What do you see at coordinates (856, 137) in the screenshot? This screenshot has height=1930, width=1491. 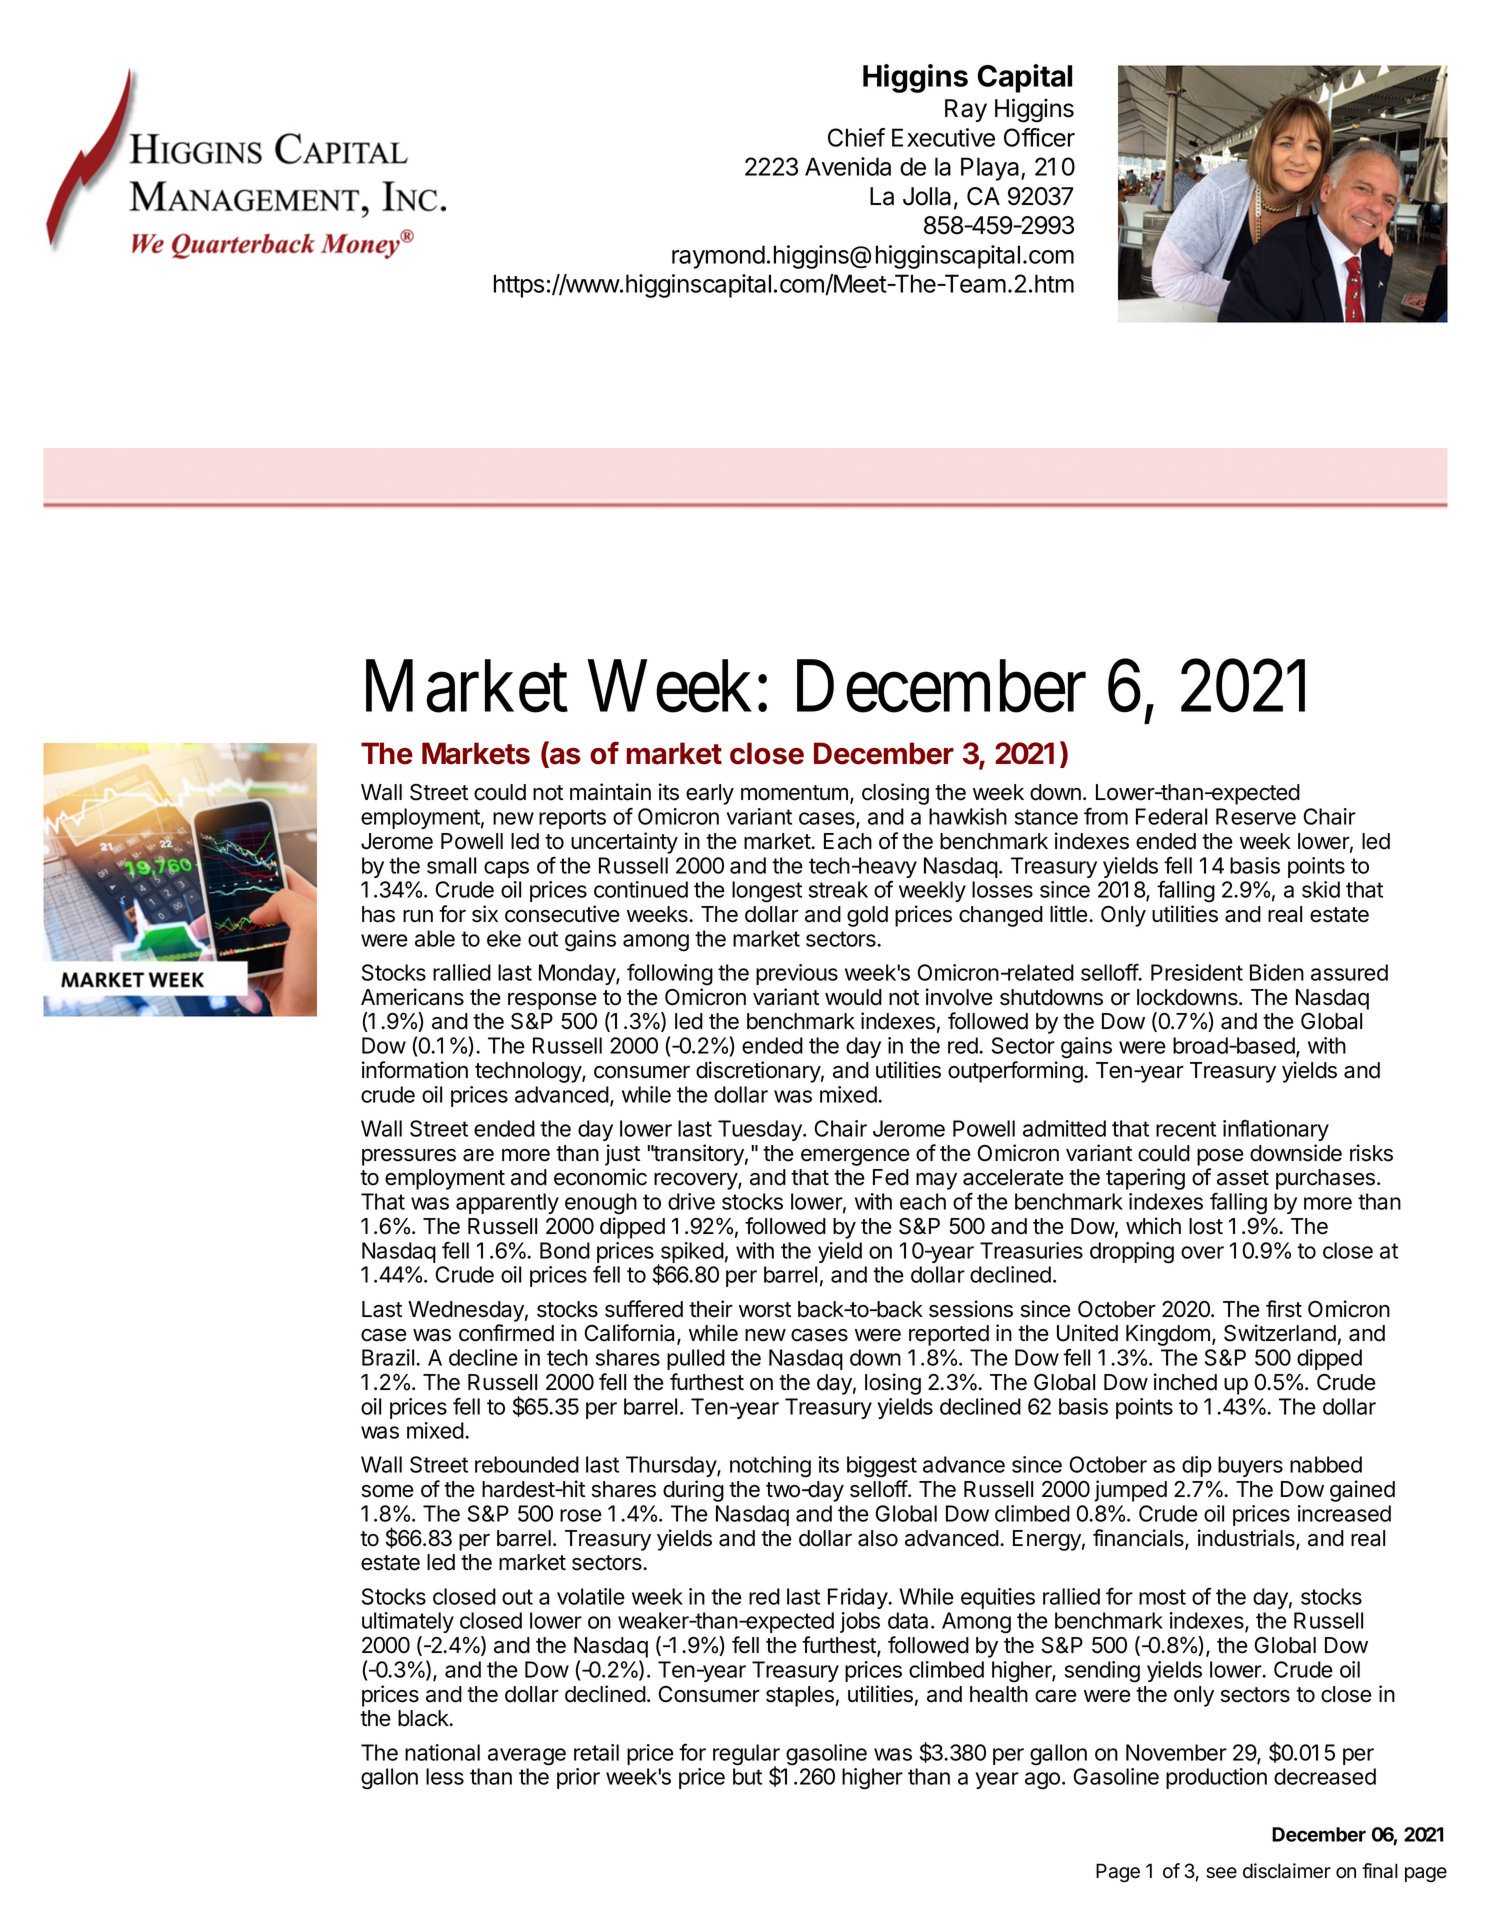 I see `Chief` at bounding box center [856, 137].
